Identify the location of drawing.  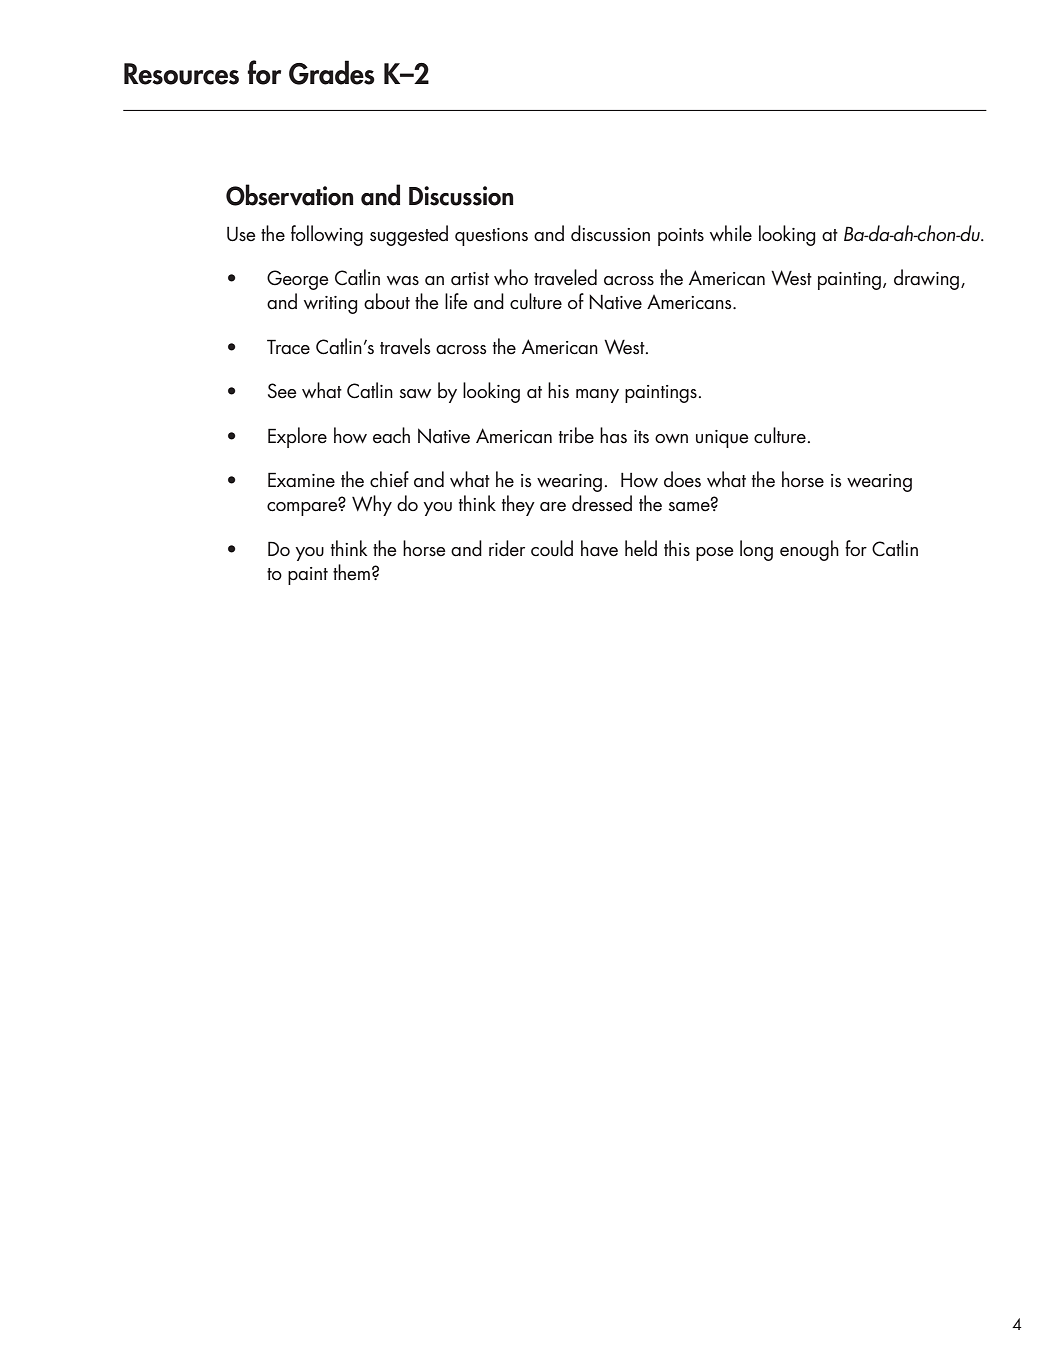
(928, 279).
